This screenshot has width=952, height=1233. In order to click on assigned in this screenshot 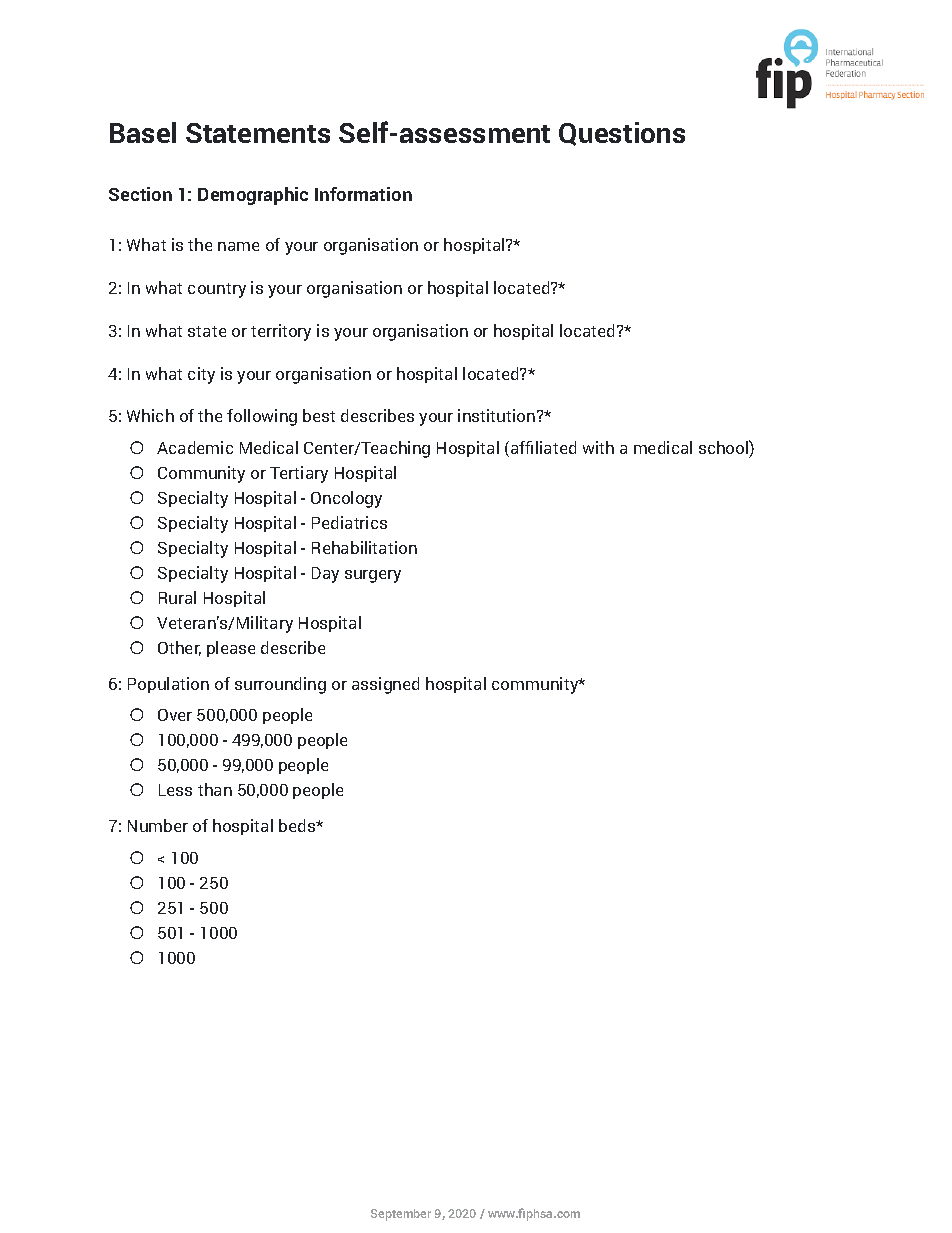, I will do `click(385, 685)`.
